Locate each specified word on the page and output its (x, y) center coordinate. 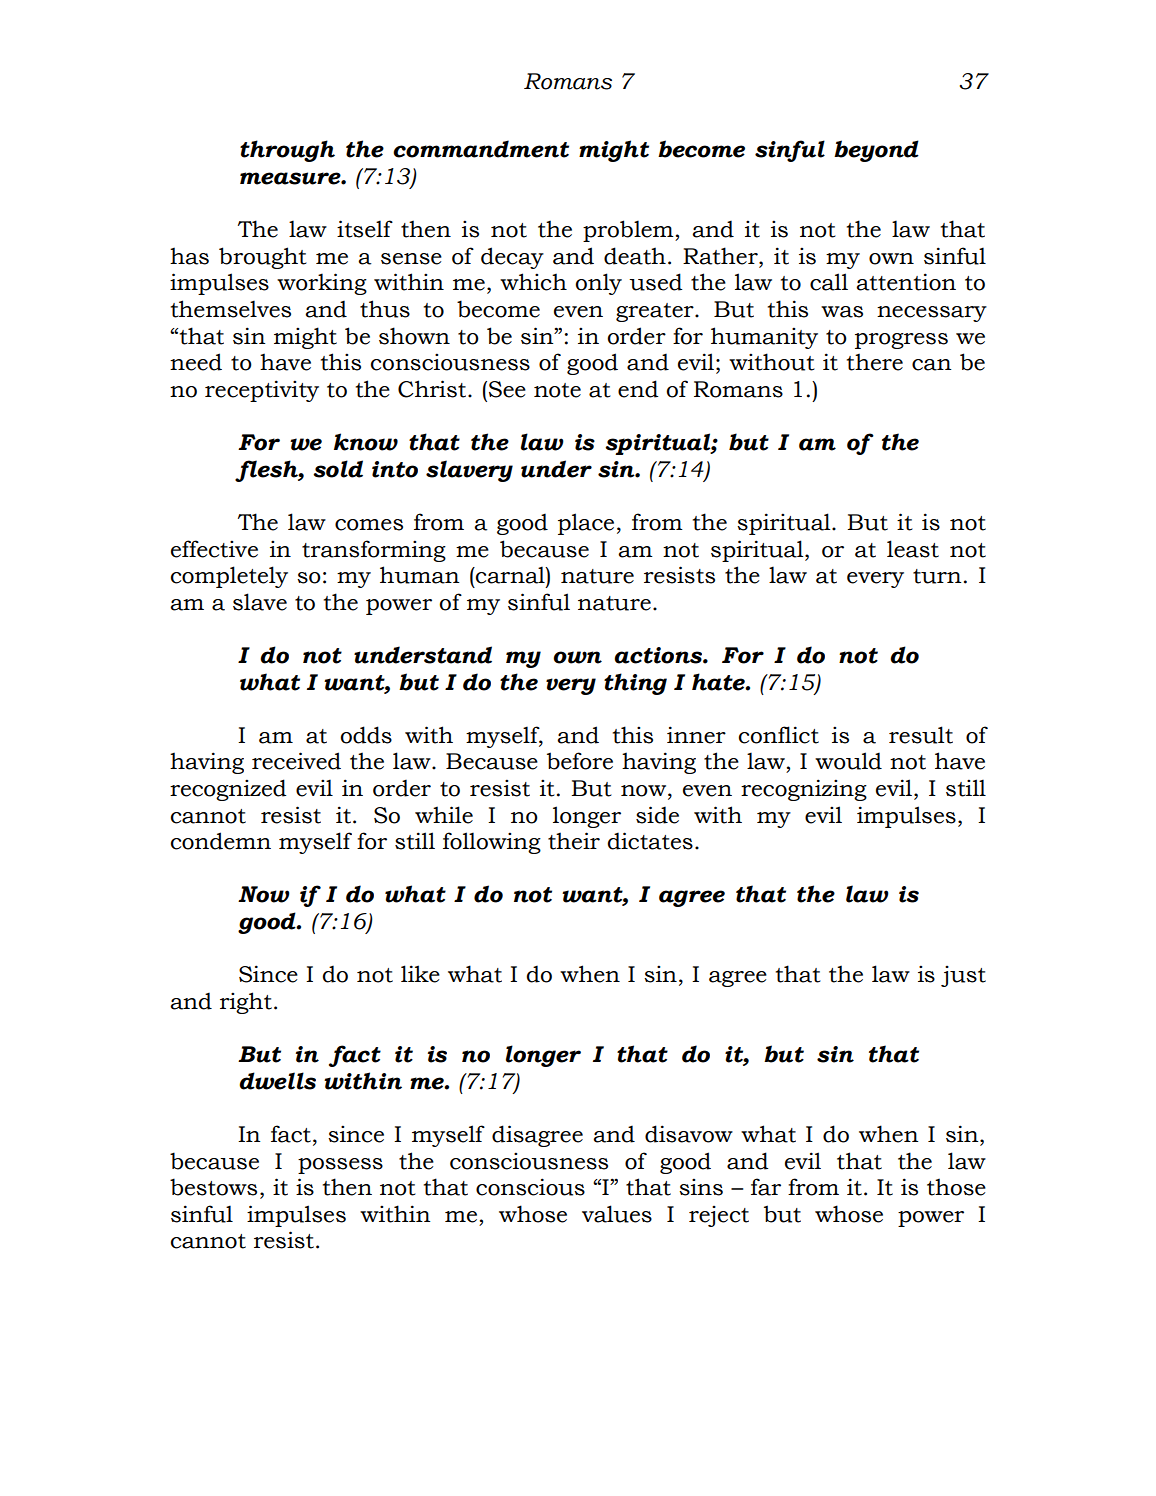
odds (366, 735)
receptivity (262, 391)
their (574, 841)
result (921, 735)
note (557, 390)
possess (340, 1166)
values (617, 1214)
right (246, 1003)
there (875, 362)
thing (635, 684)
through (287, 151)
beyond (876, 151)
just (963, 976)
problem (629, 231)
